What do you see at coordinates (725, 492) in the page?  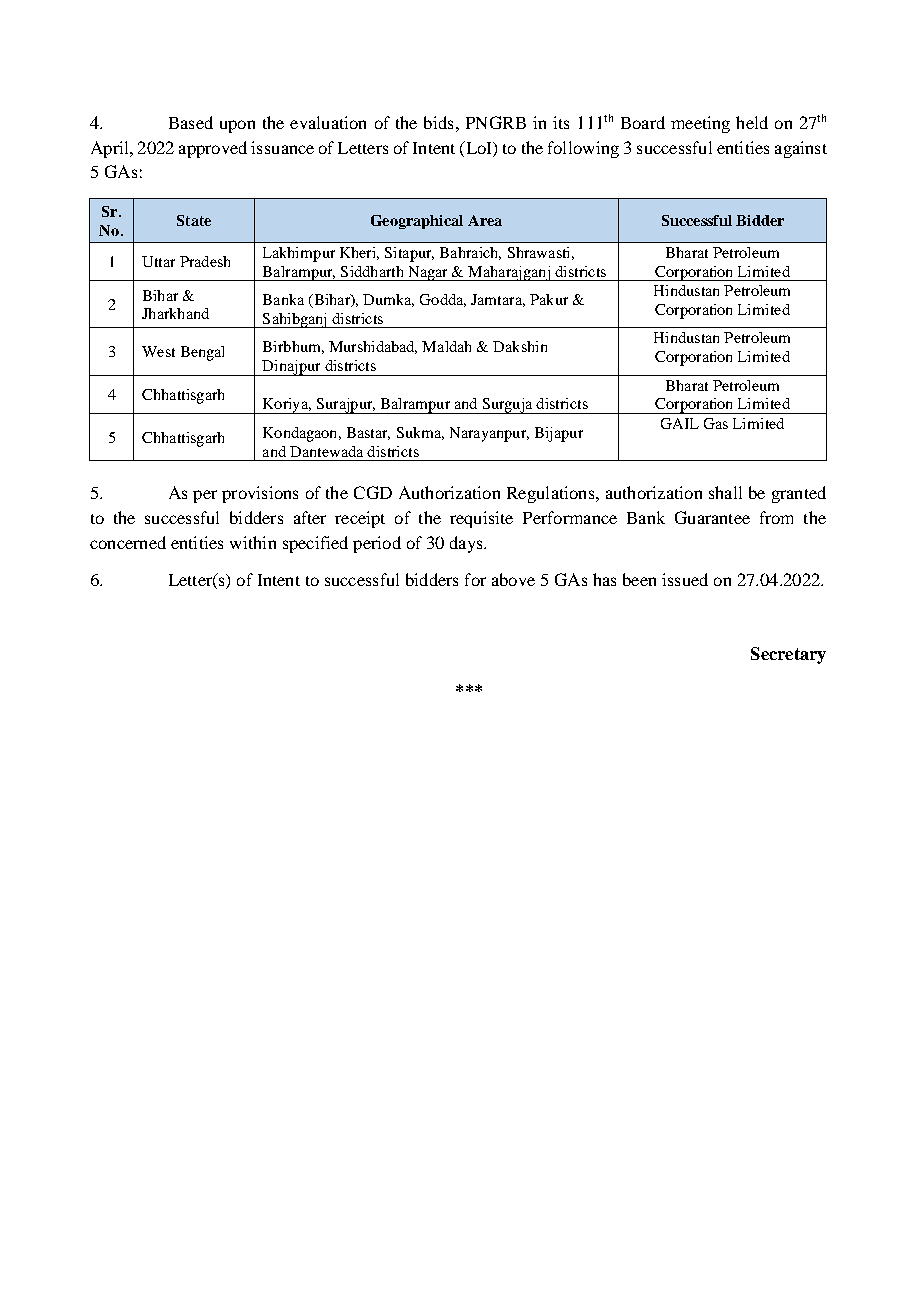 I see `shall` at bounding box center [725, 492].
